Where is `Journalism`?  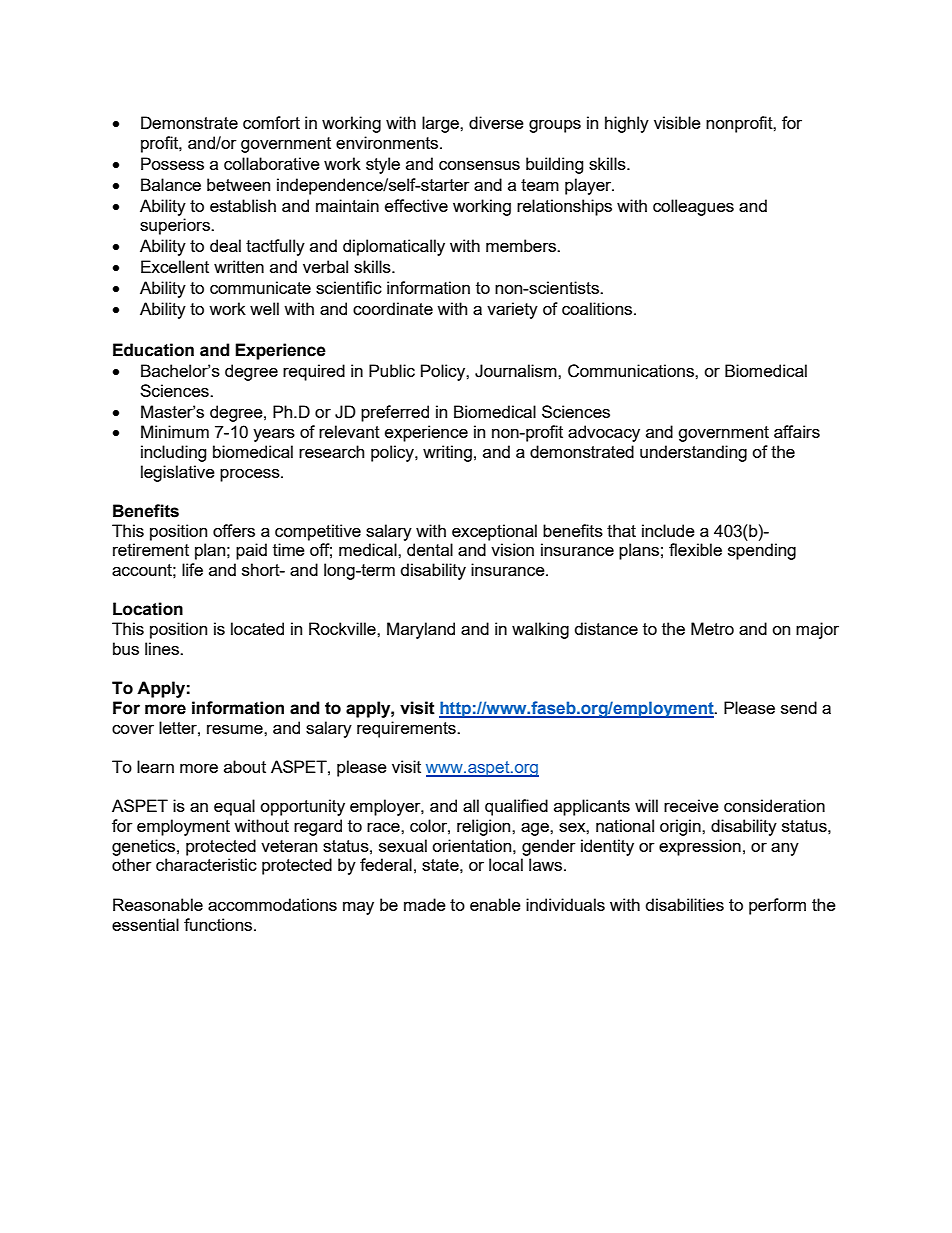 Journalism is located at coordinates (517, 371).
